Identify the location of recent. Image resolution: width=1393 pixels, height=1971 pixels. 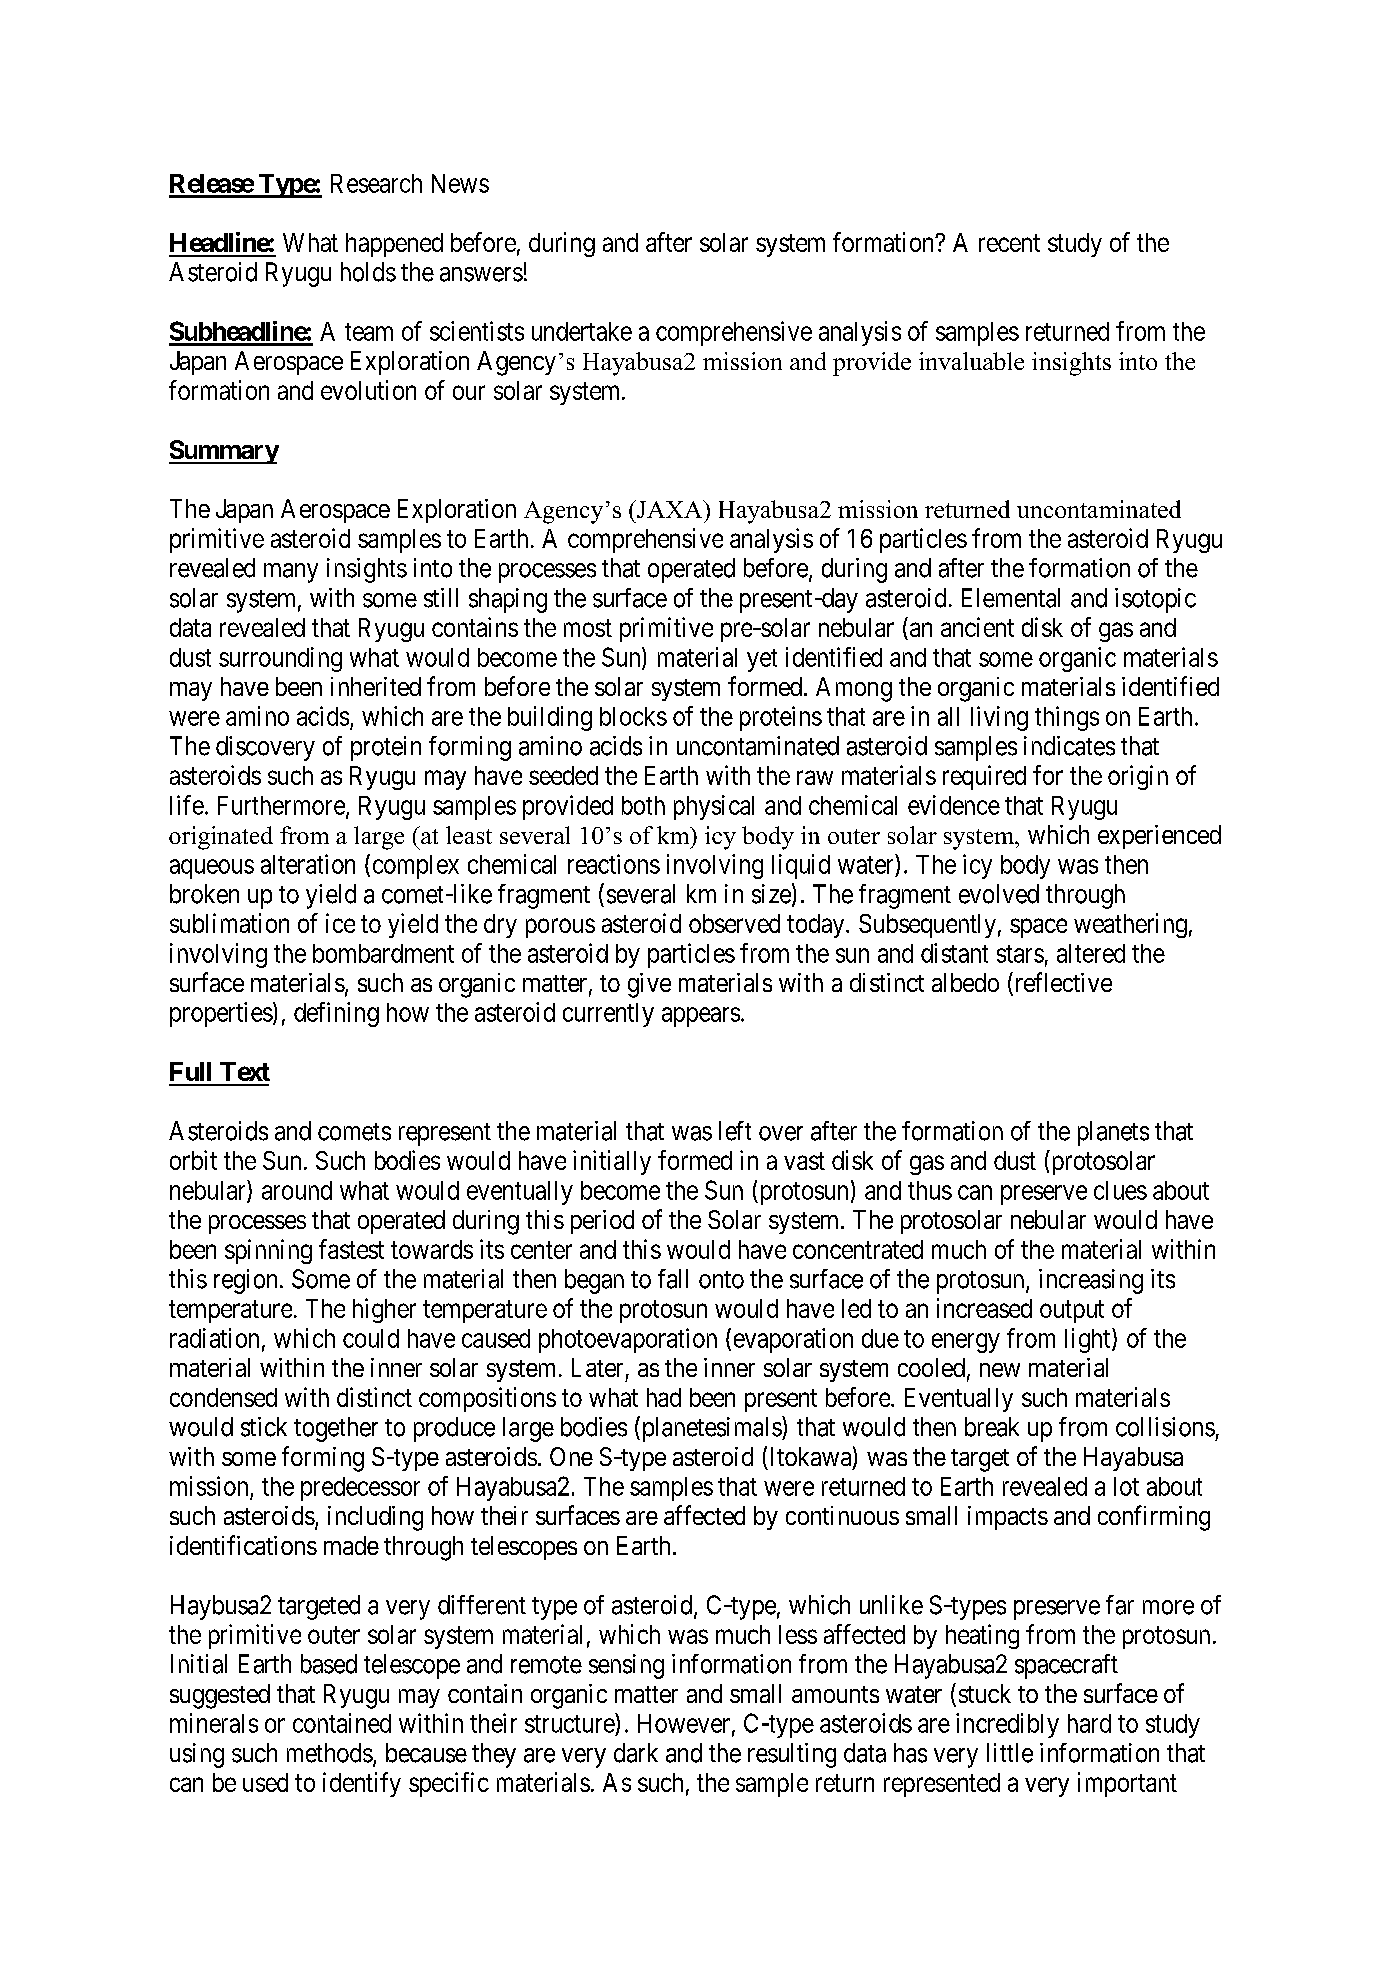
(1009, 243).
